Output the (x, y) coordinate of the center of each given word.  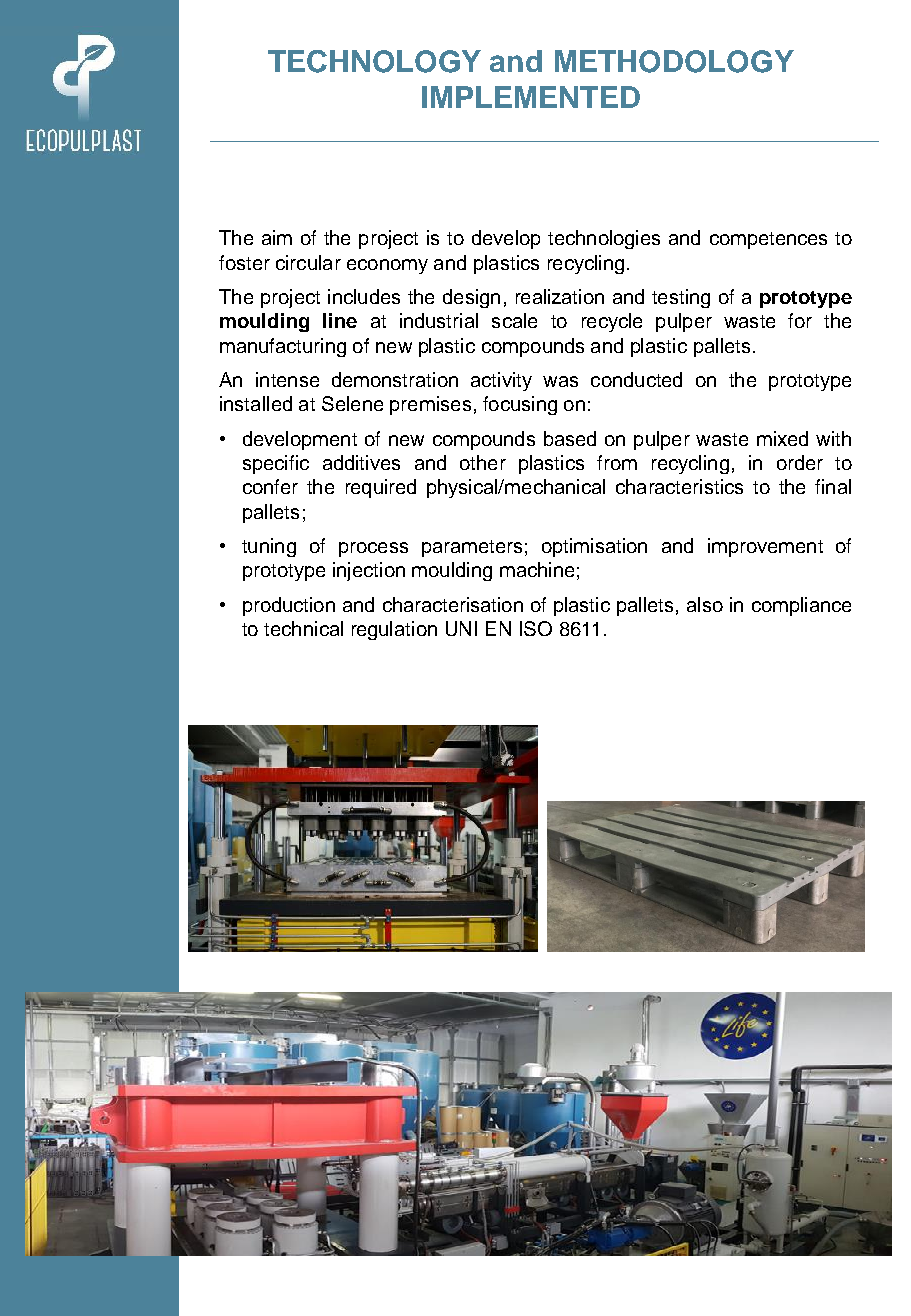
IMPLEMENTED (531, 97)
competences (768, 240)
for (800, 320)
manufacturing (283, 347)
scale (514, 320)
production (289, 606)
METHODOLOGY (674, 61)
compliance (801, 606)
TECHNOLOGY (374, 61)
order (800, 462)
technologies (604, 239)
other (483, 462)
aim (277, 237)
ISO (536, 628)
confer (270, 486)
